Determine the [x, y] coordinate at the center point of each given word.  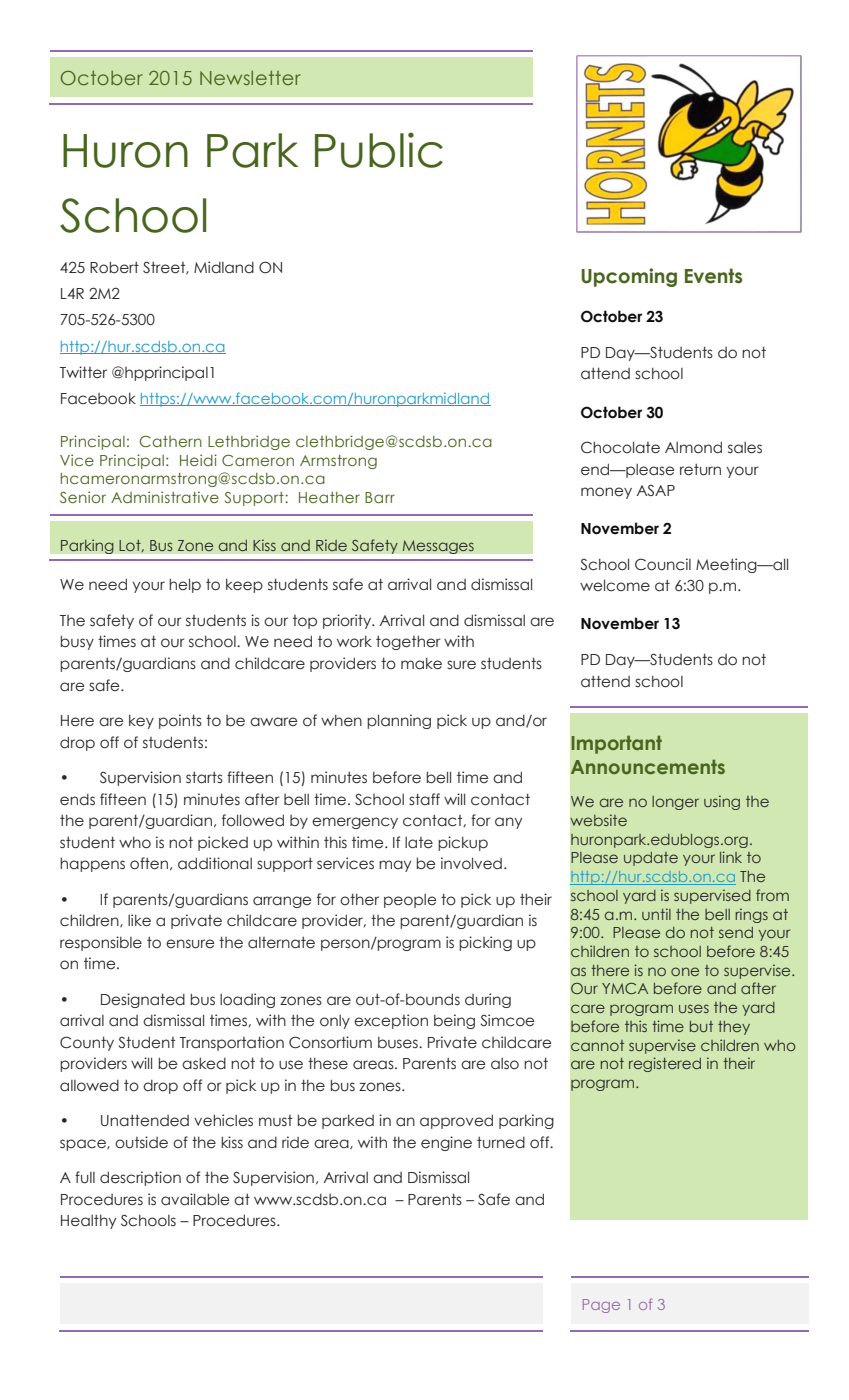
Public [379, 150]
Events [713, 276]
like [139, 920]
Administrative [165, 497]
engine [446, 1143]
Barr [380, 497]
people [410, 901]
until [656, 914]
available [195, 1199]
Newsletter [250, 78]
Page [601, 1306]
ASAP [656, 490]
